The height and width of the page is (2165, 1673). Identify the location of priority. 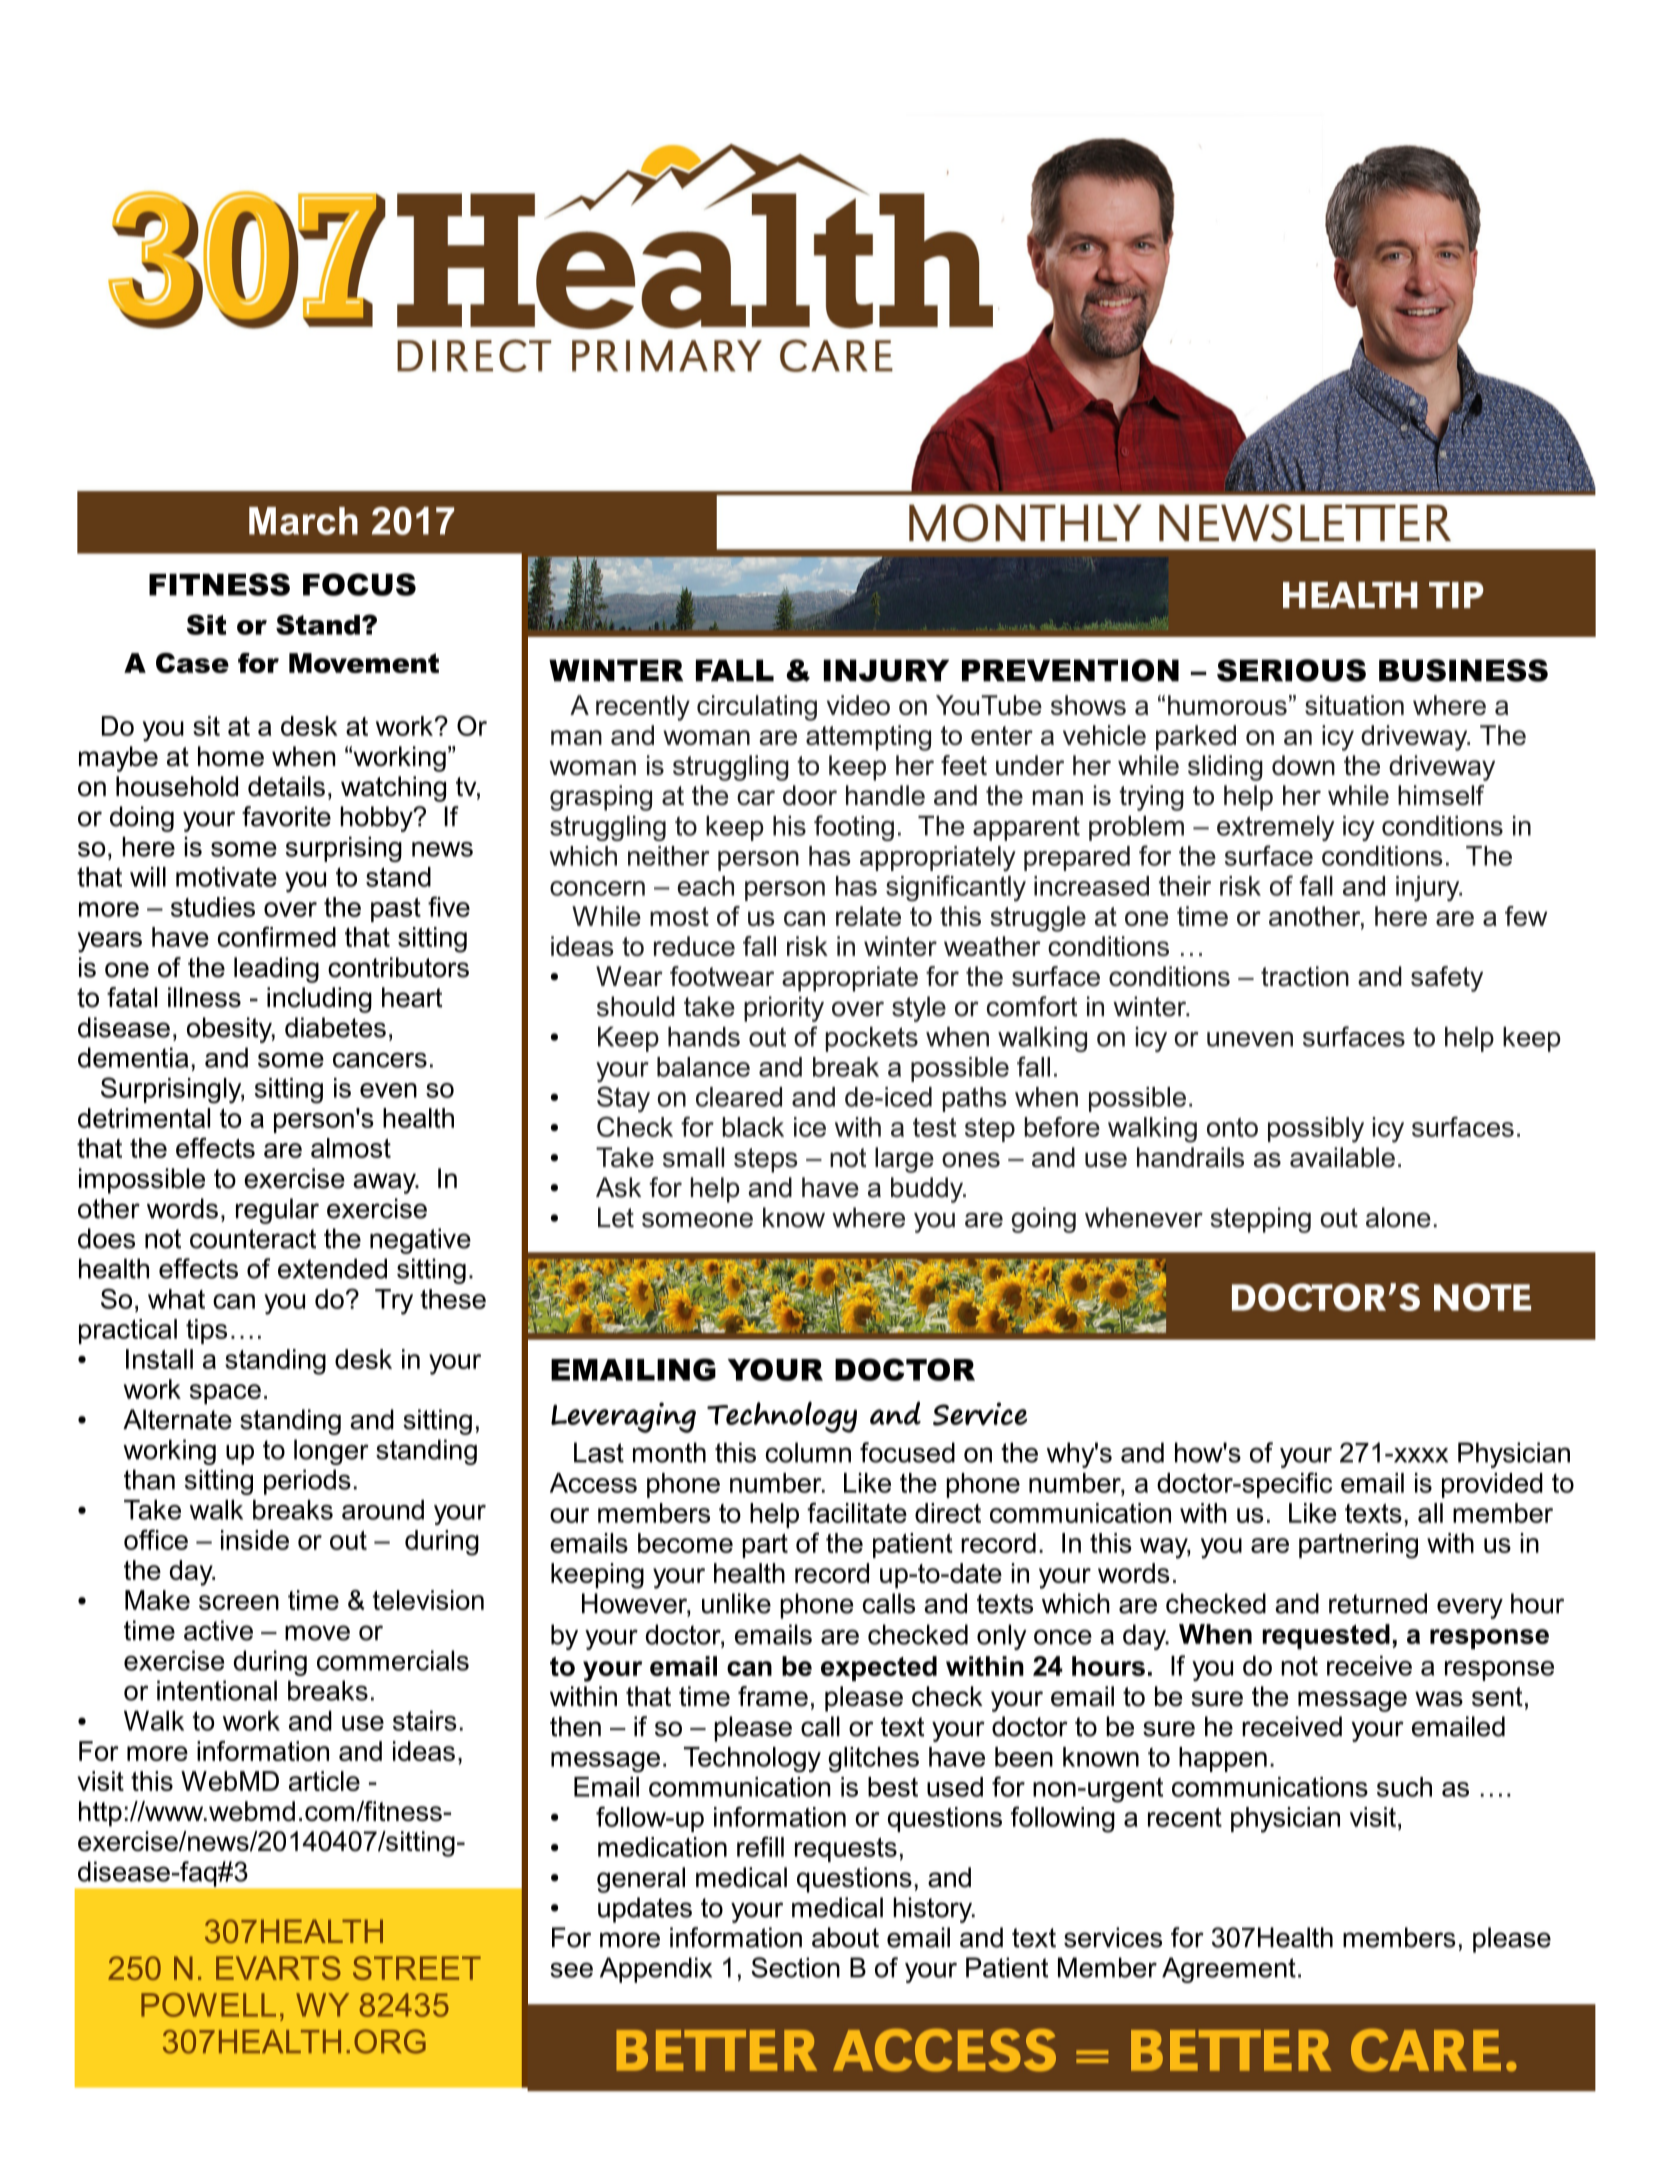
(784, 1009).
